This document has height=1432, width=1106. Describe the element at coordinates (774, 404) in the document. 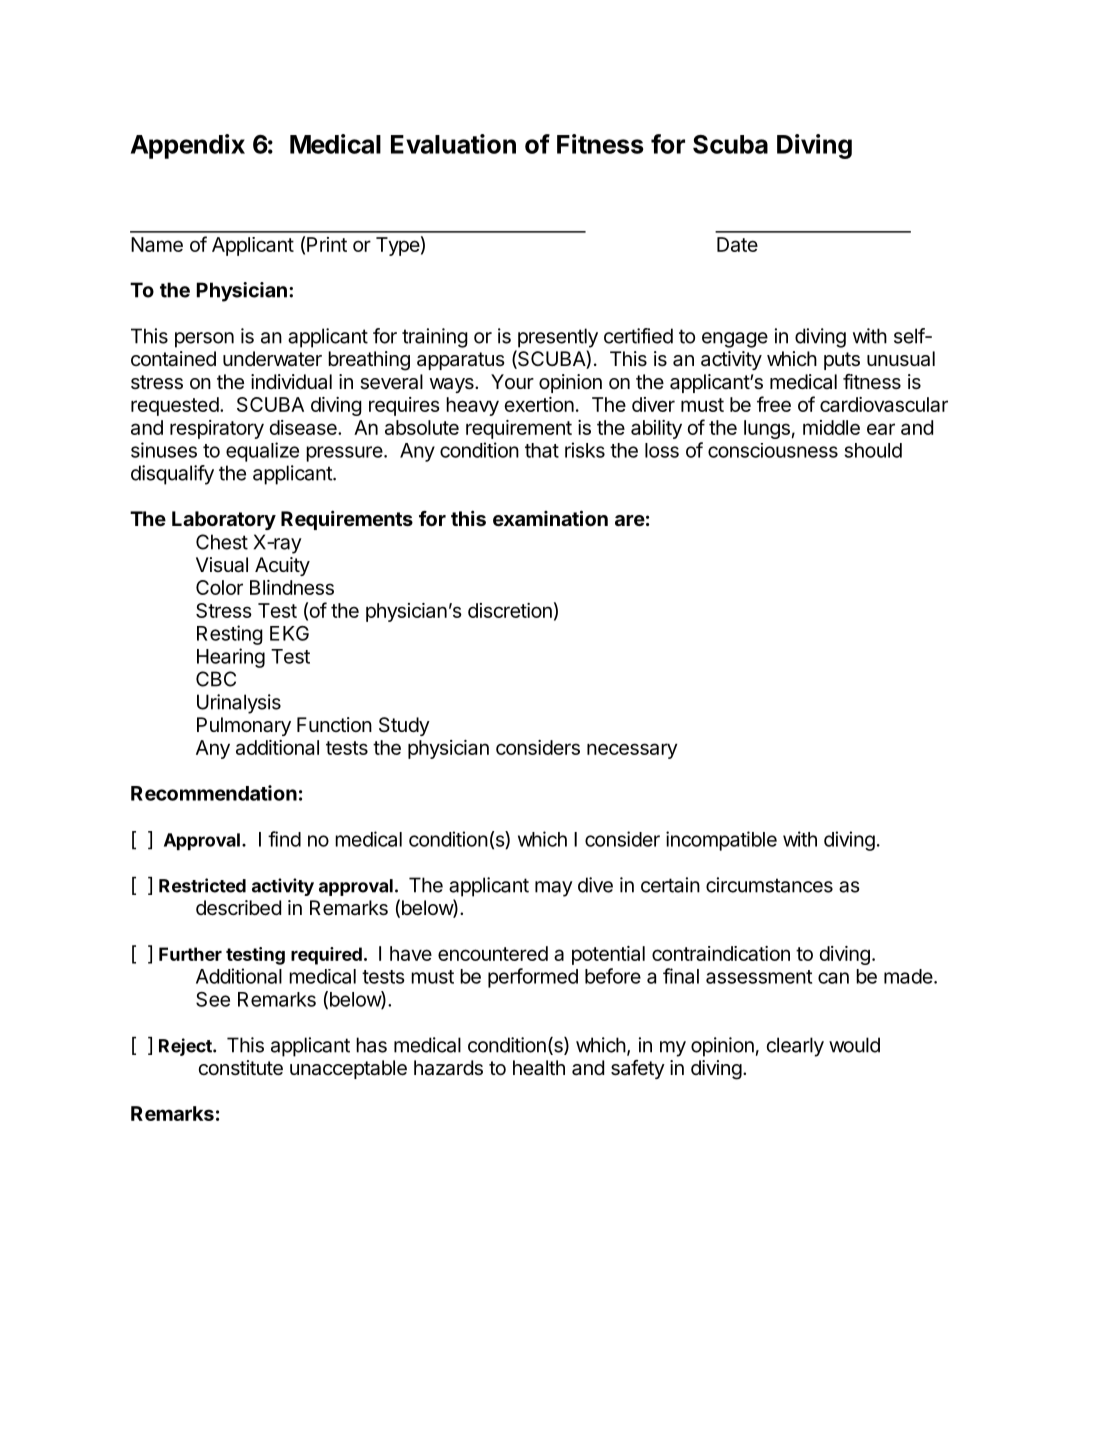

I see `free` at that location.
